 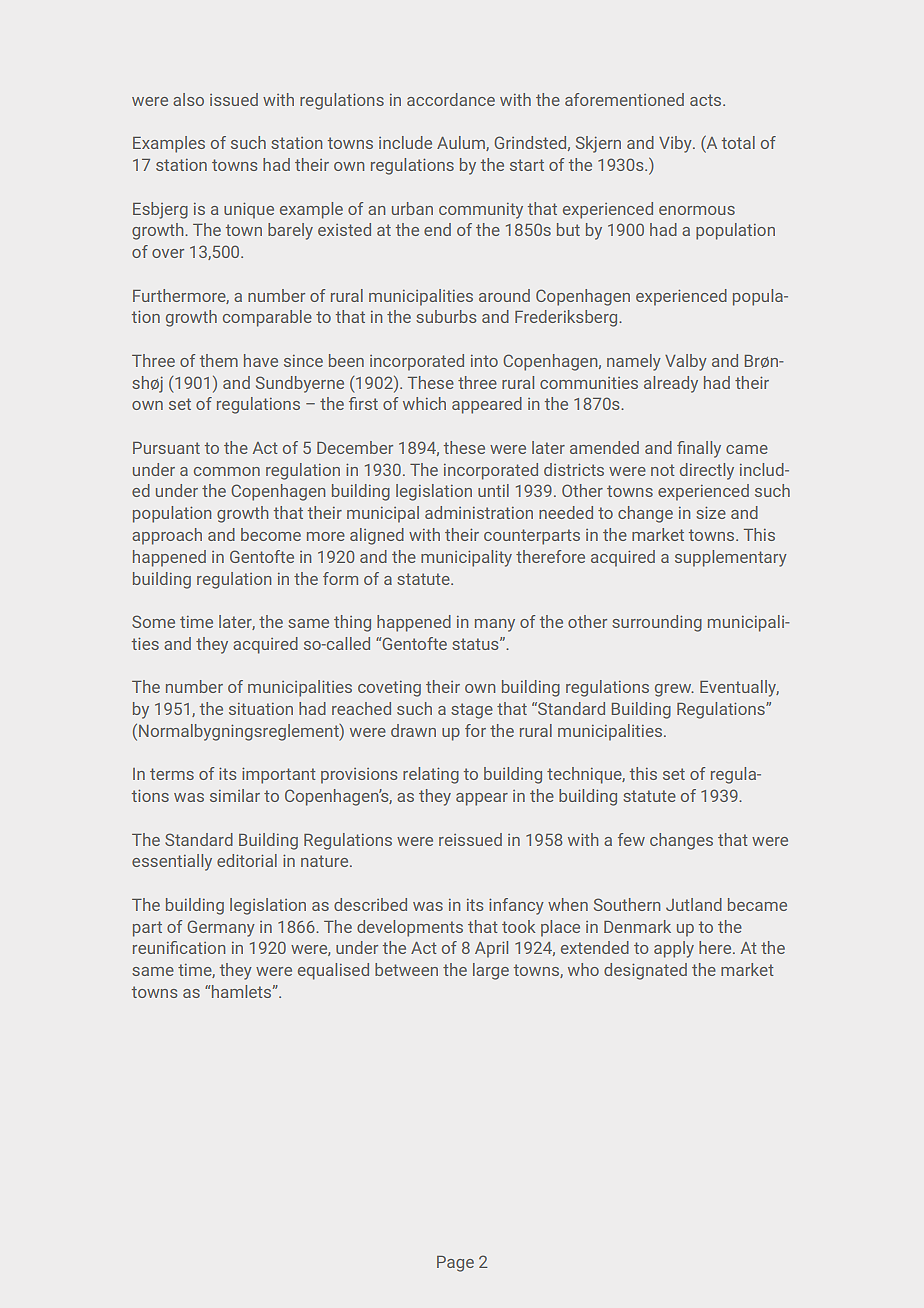 I want to click on stage, so click(x=472, y=711).
